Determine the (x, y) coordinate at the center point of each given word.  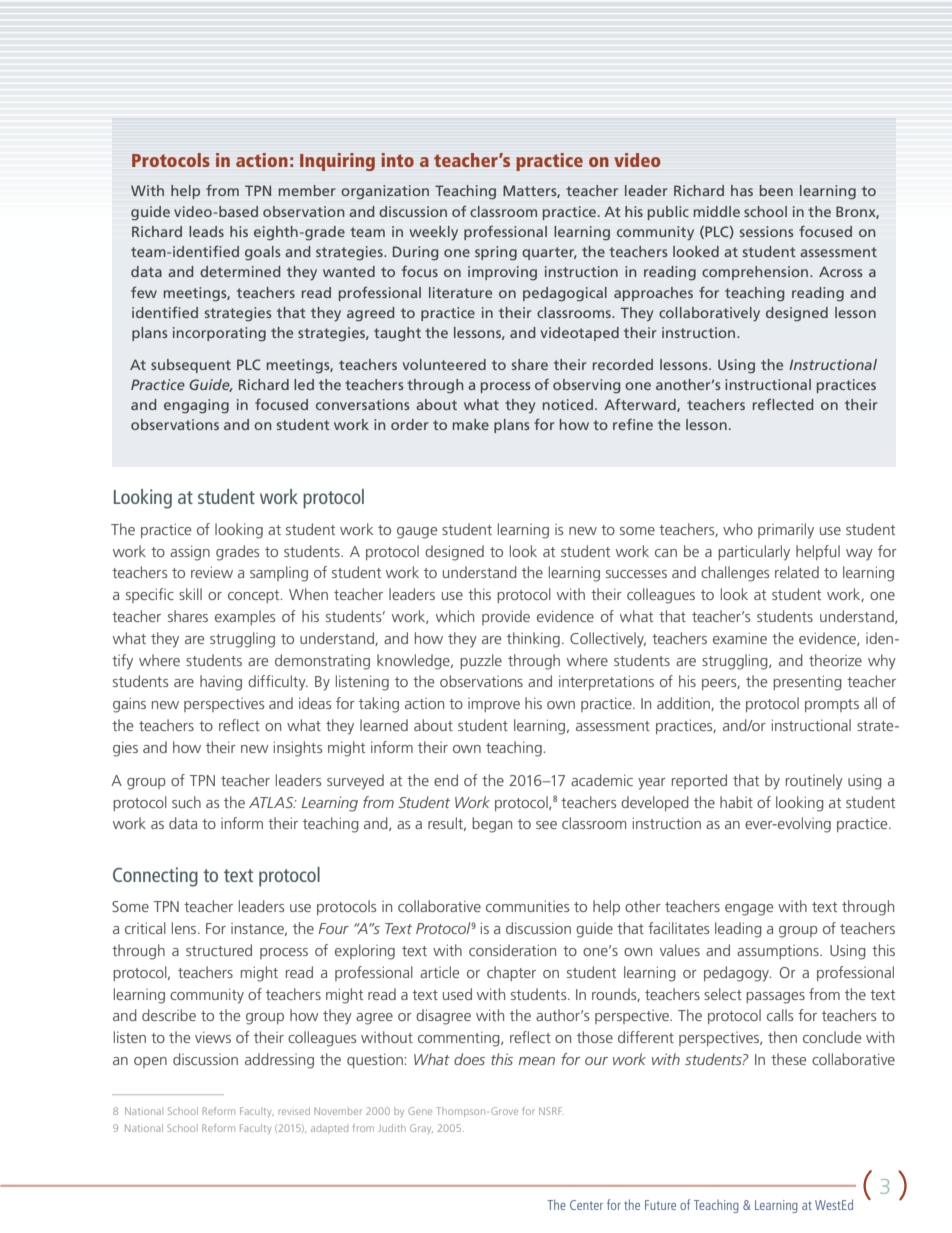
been (776, 190)
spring (496, 253)
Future (660, 1205)
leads (206, 231)
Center (586, 1205)
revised (294, 1111)
